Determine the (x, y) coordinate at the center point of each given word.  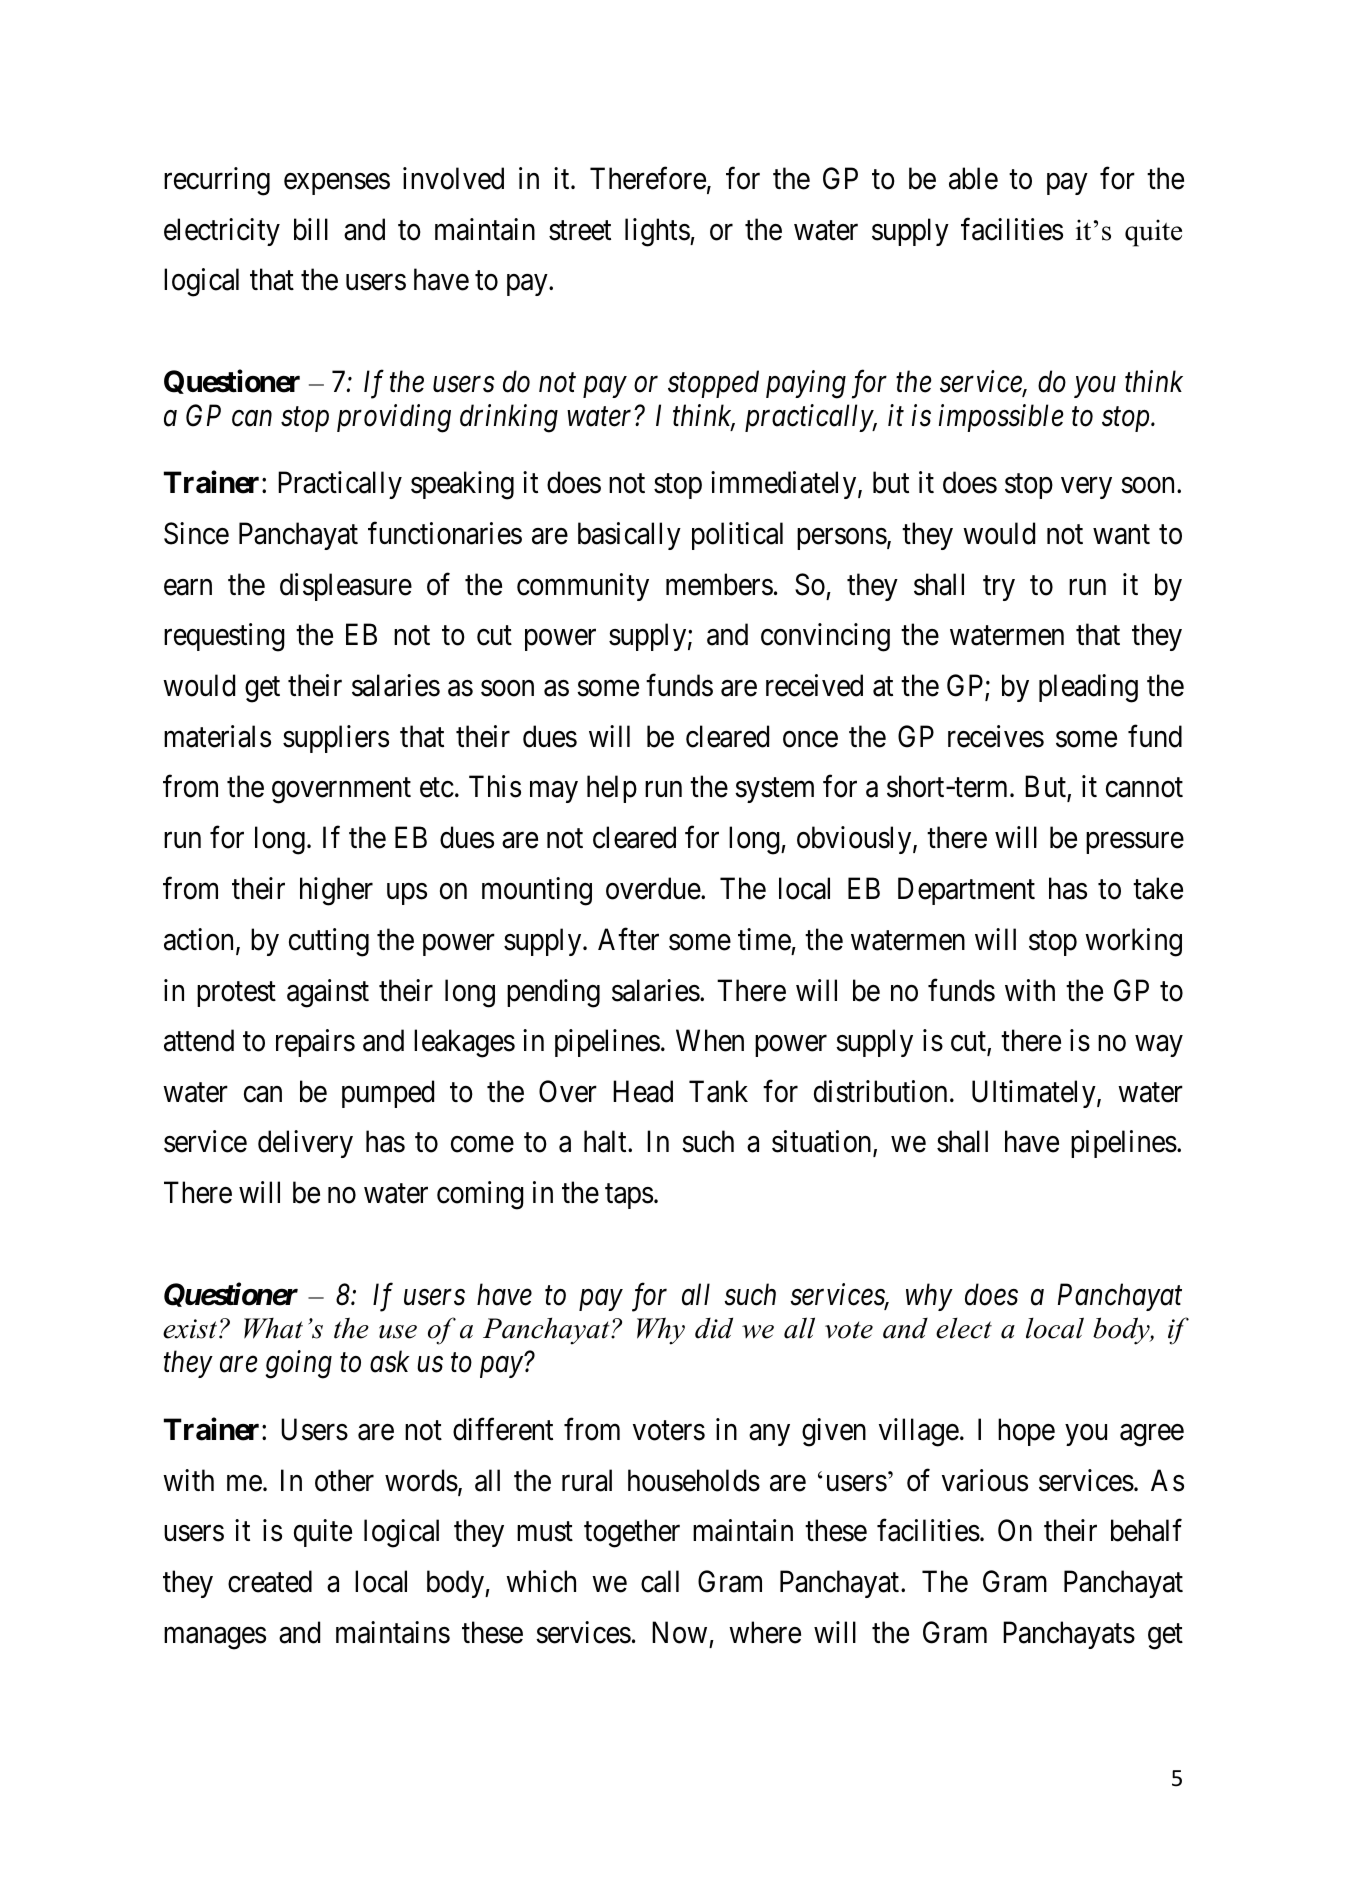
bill (311, 229)
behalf (1146, 1530)
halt (606, 1141)
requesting (224, 638)
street (580, 231)
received (814, 685)
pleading (1088, 688)
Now (679, 1633)
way (1158, 1046)
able (973, 178)
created (270, 1581)
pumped (388, 1094)
